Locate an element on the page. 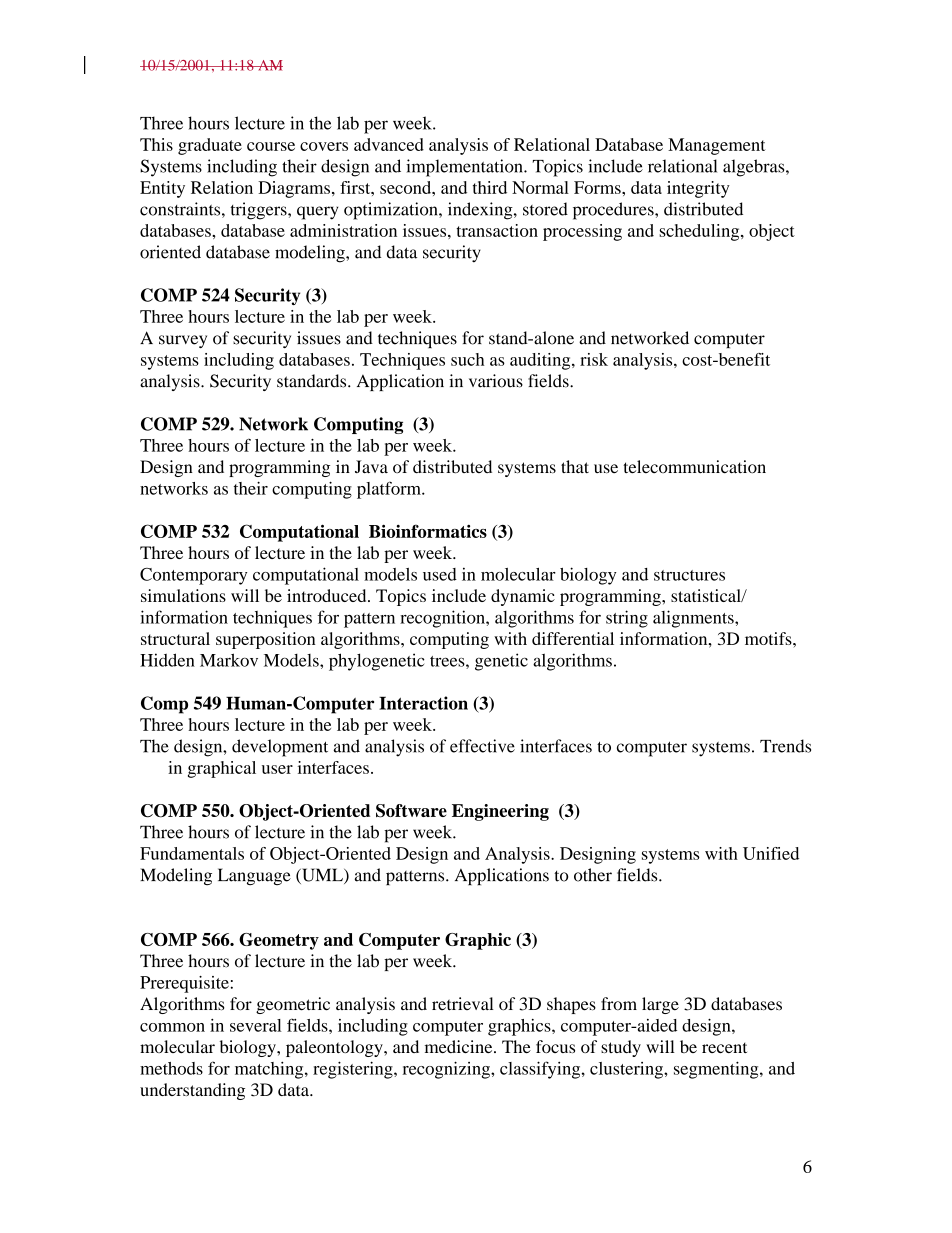 This document has height=1233, width=952. platform is located at coordinates (390, 490).
